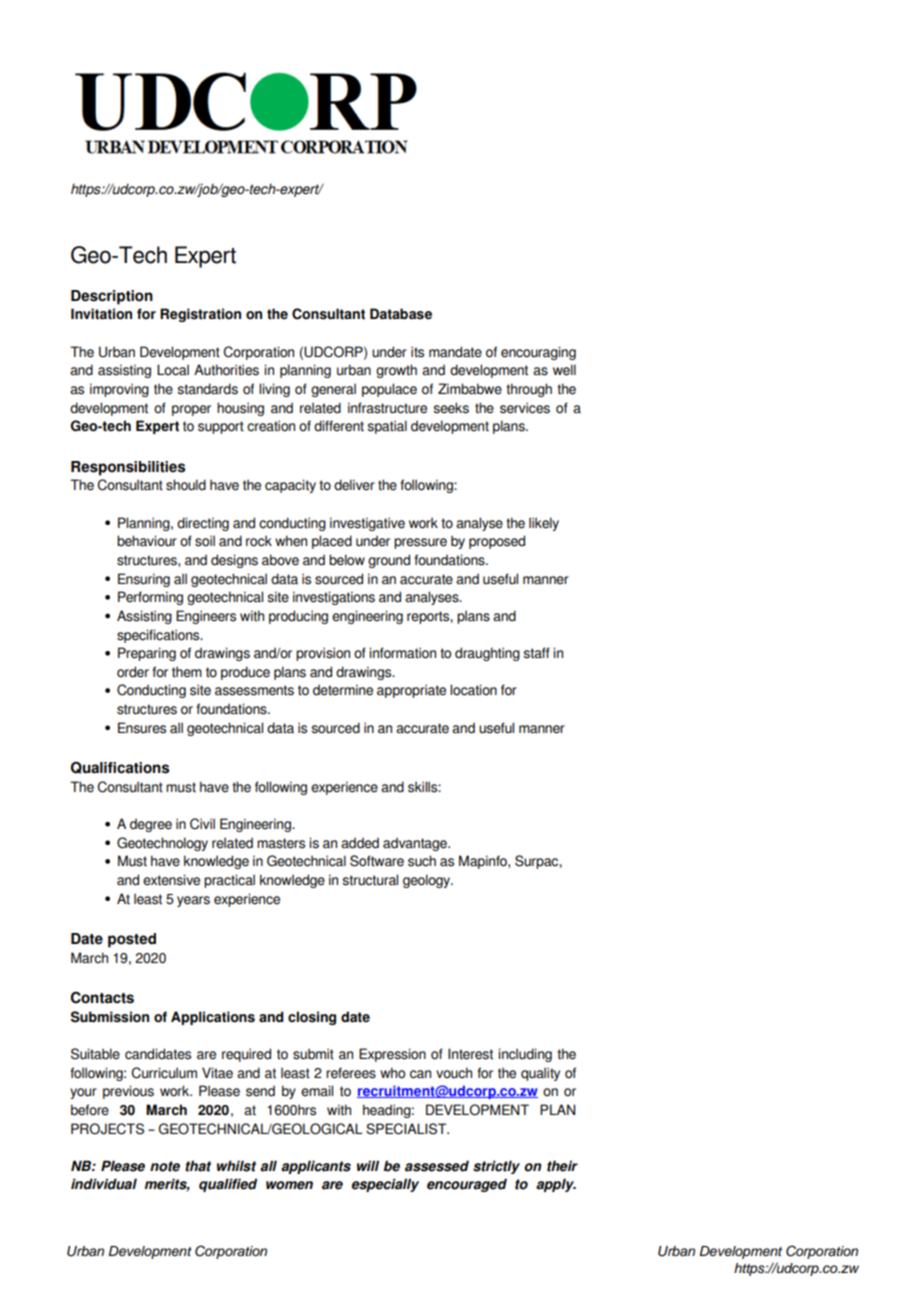  Describe the element at coordinates (473, 690) in the page. I see `location` at that location.
